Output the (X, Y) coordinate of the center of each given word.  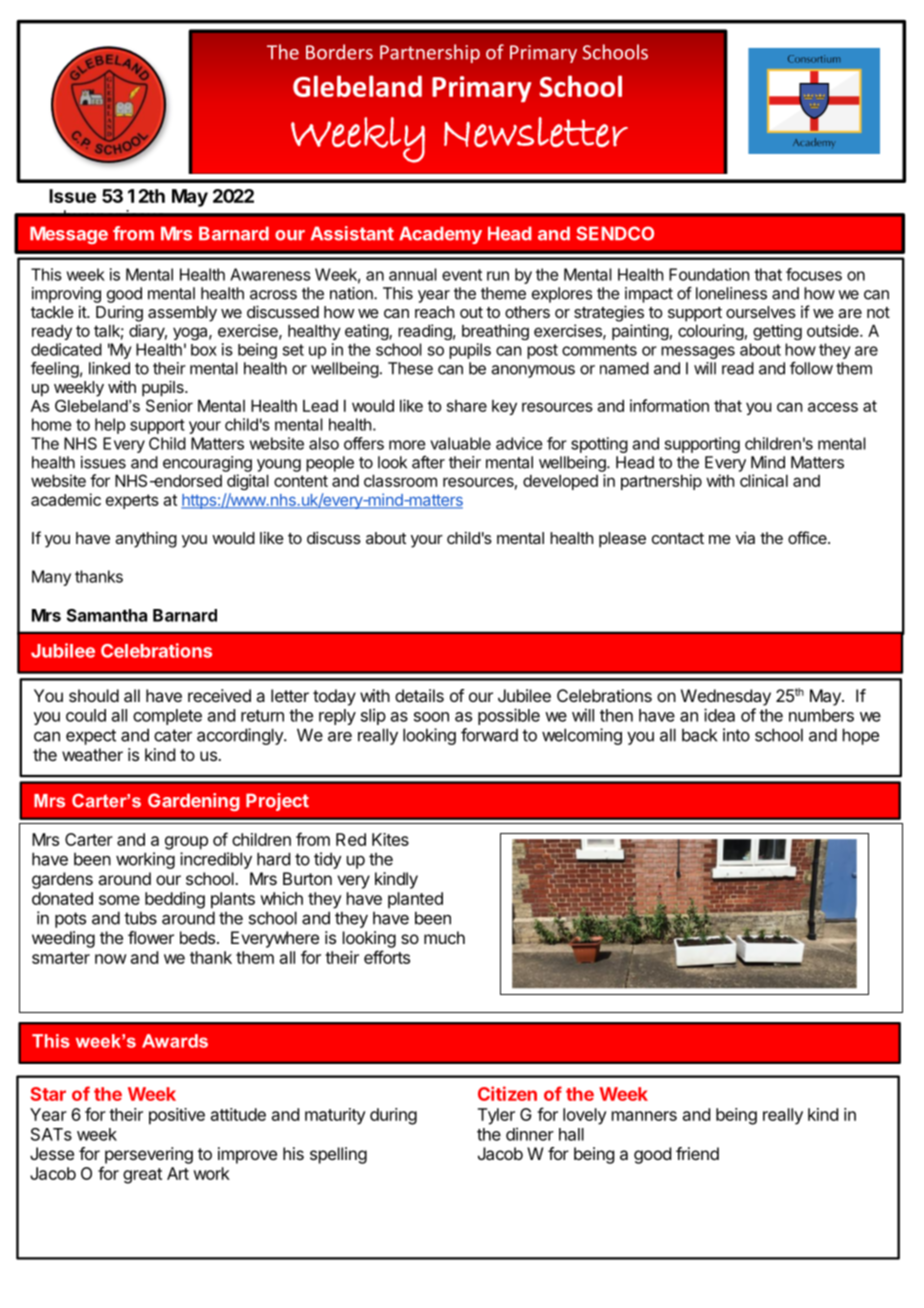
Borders (339, 52)
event (462, 275)
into (736, 735)
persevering (149, 1155)
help (110, 426)
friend (697, 1153)
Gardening (194, 802)
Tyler (496, 1116)
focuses (814, 274)
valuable (460, 443)
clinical (764, 480)
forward (489, 735)
